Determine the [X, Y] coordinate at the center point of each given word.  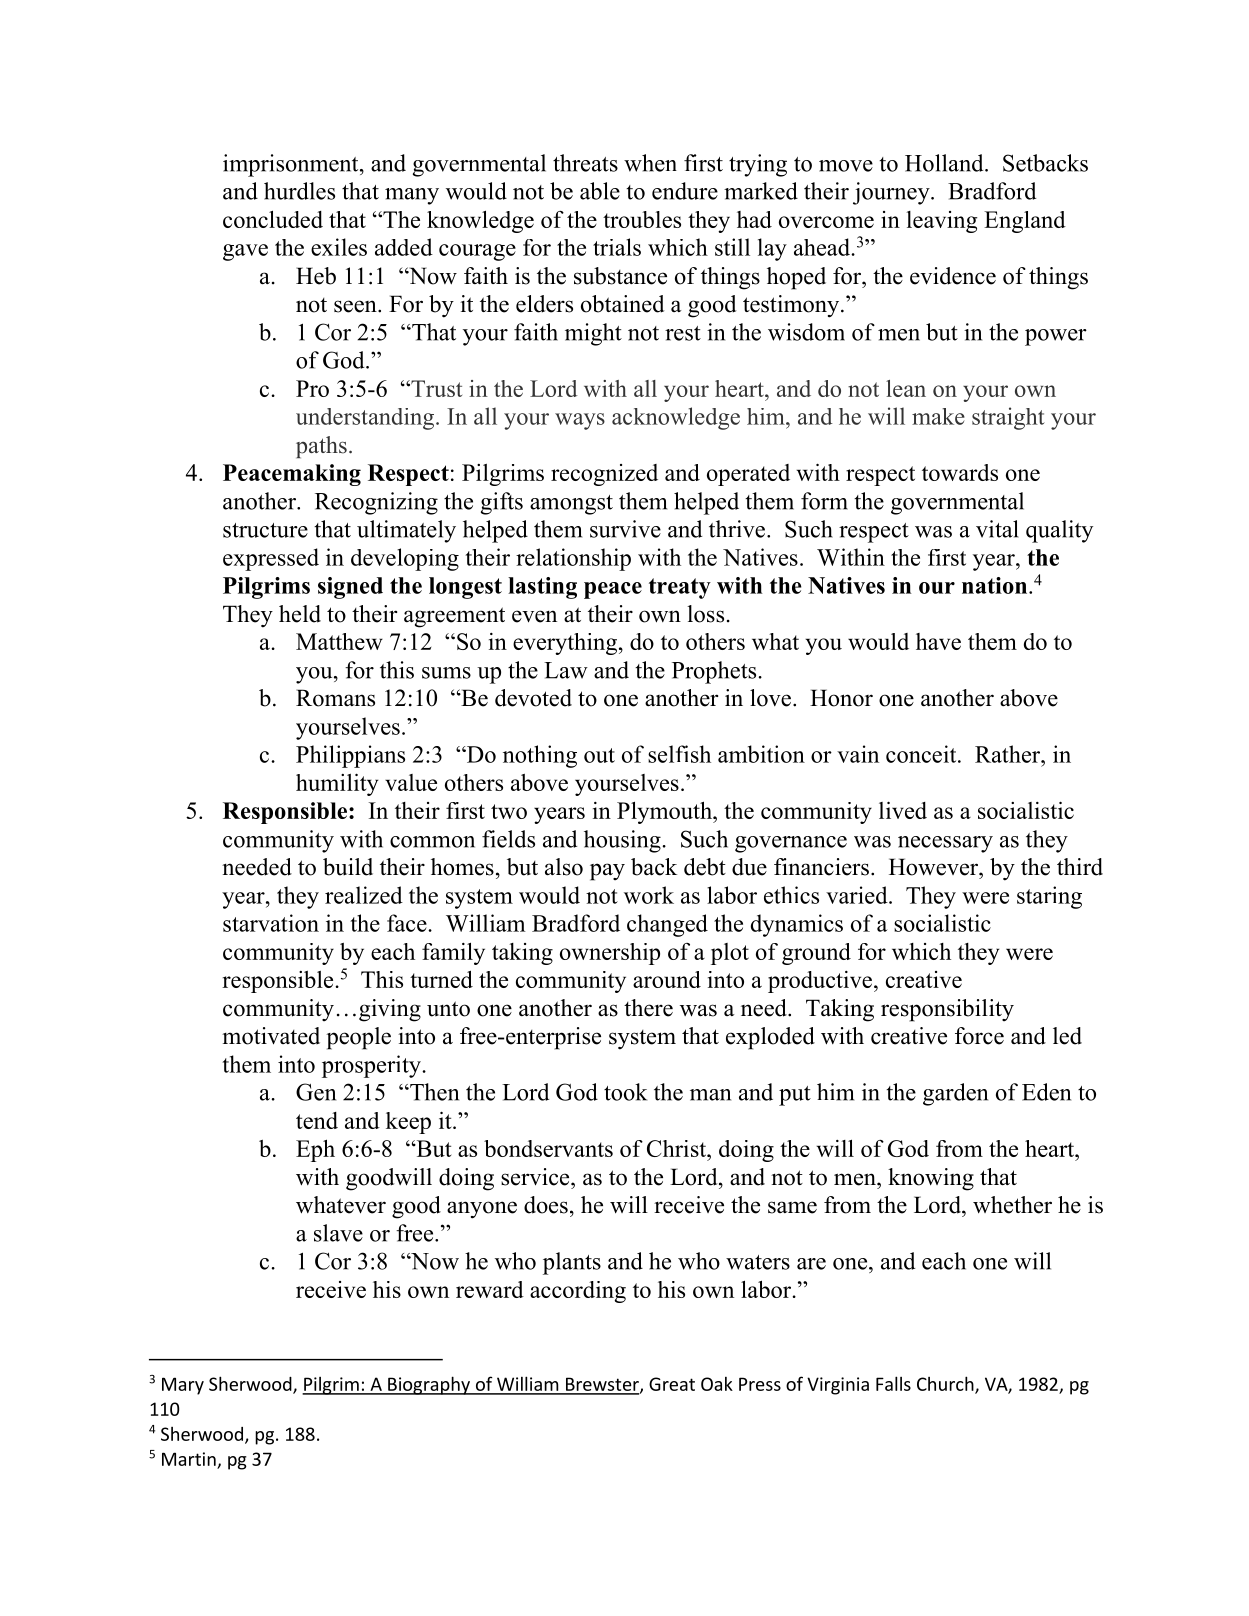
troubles [642, 219]
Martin [189, 1459]
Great [672, 1384]
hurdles [299, 191]
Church [946, 1384]
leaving [941, 222]
